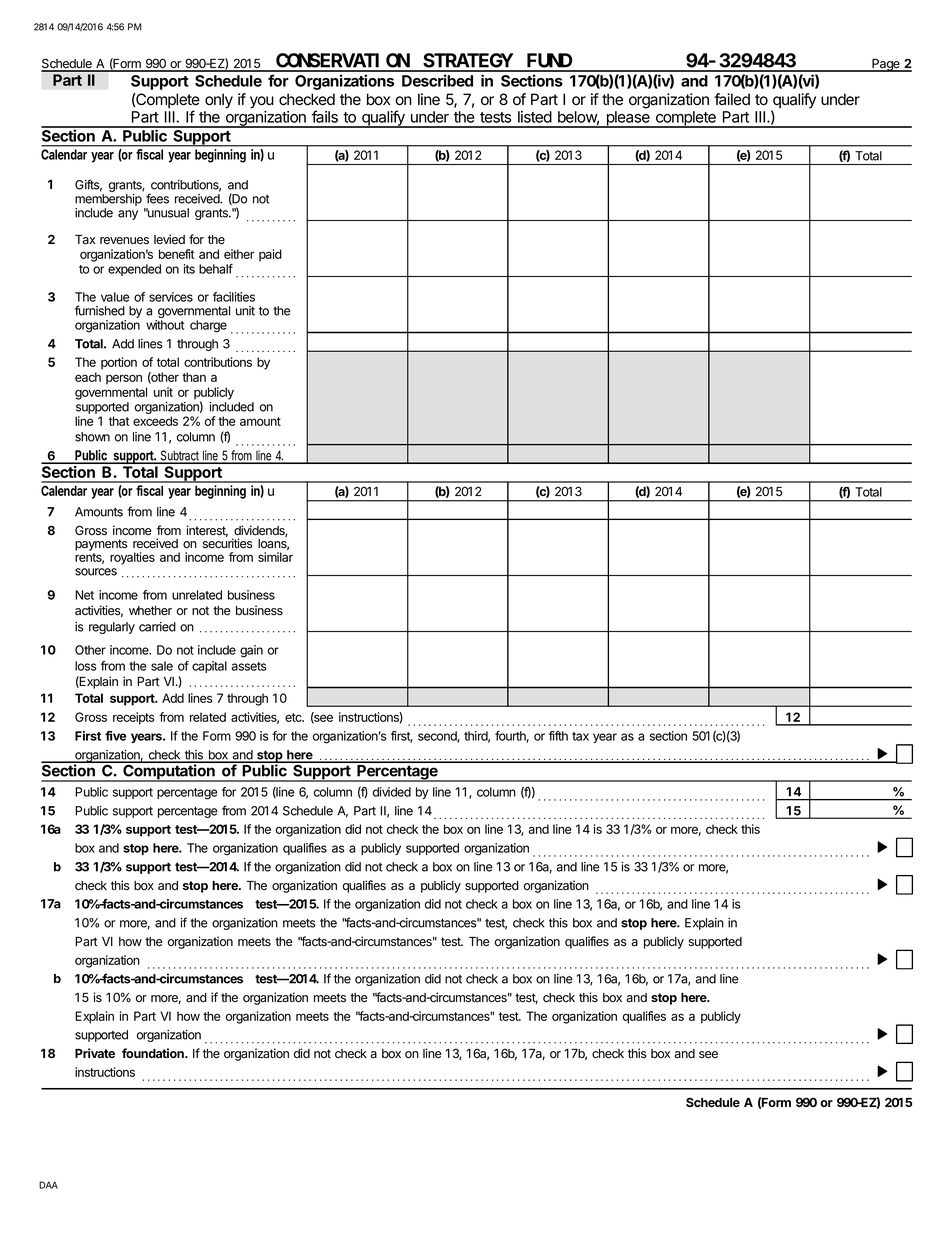  What do you see at coordinates (116, 736) in the screenshot?
I see `five` at bounding box center [116, 736].
